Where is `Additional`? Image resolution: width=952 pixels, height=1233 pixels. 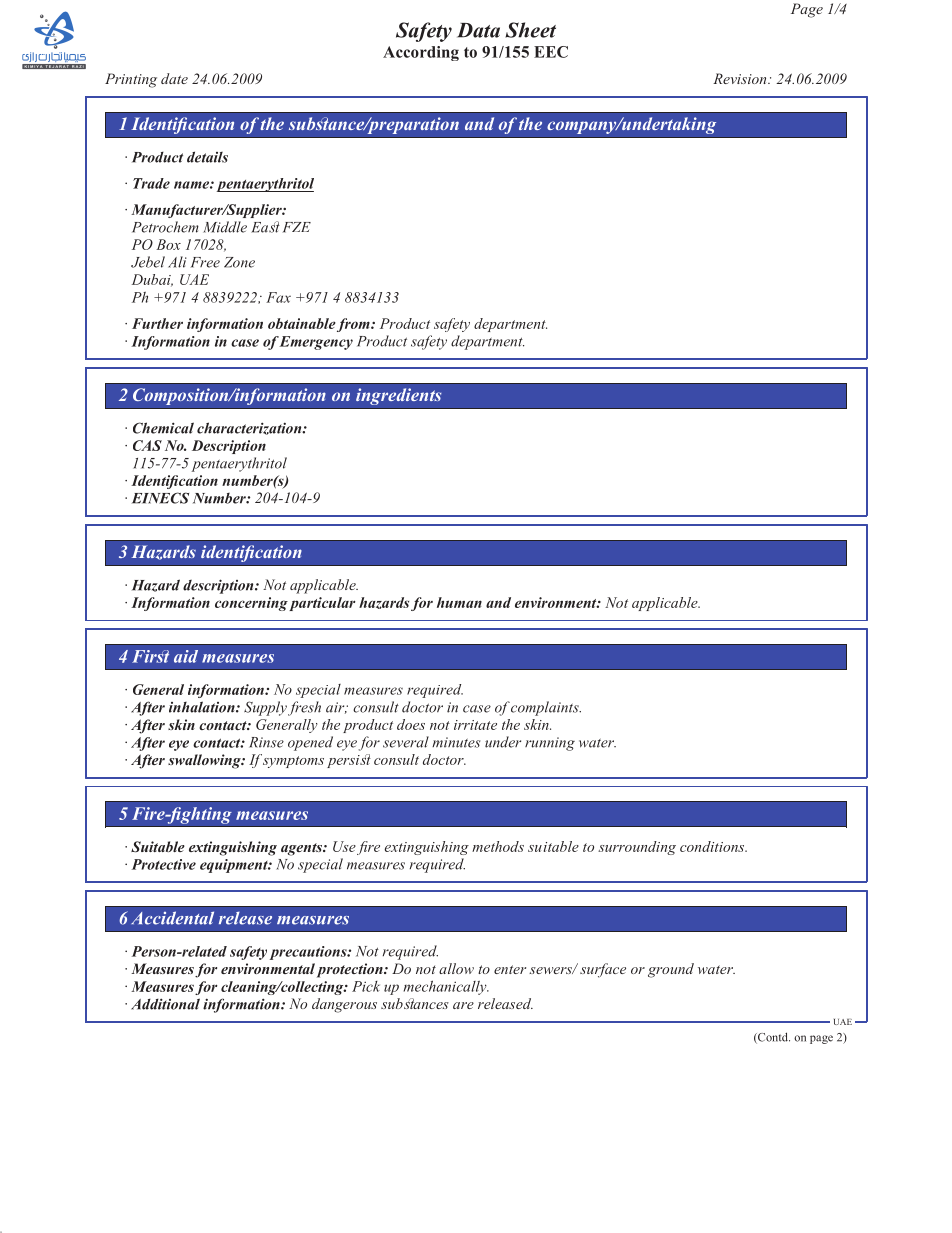 Additional is located at coordinates (165, 1004).
